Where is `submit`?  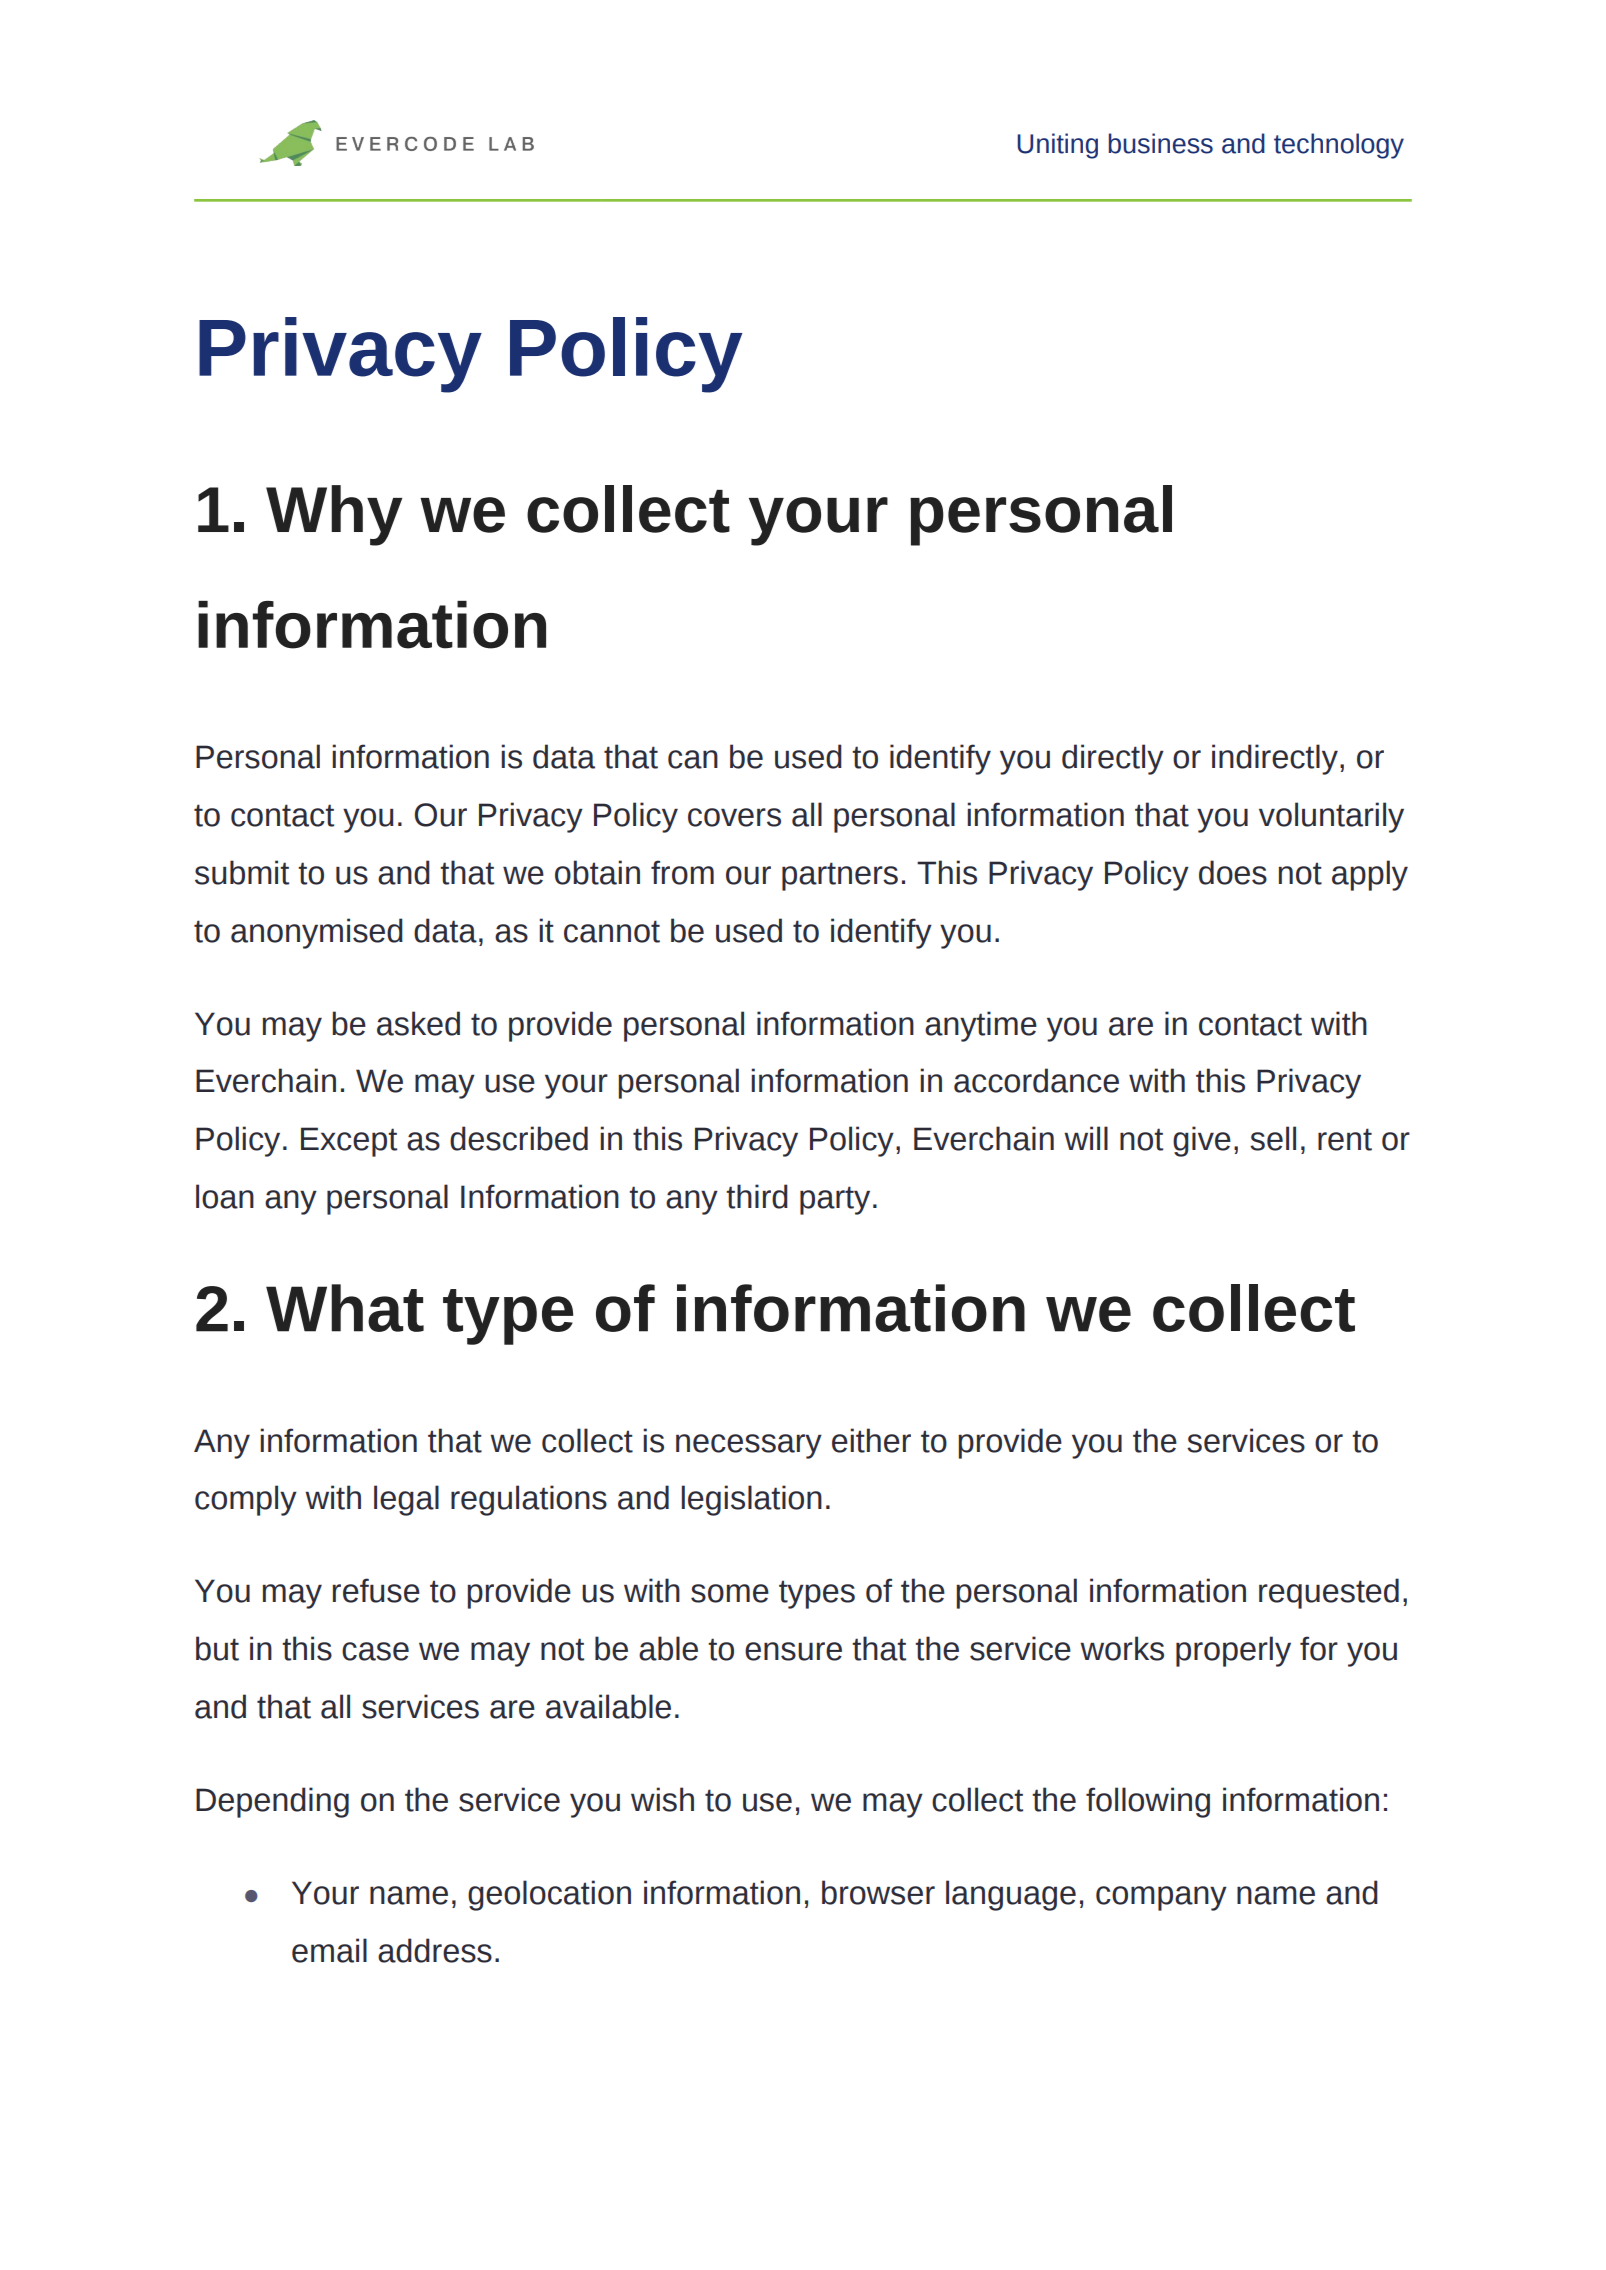
submit is located at coordinates (242, 872).
